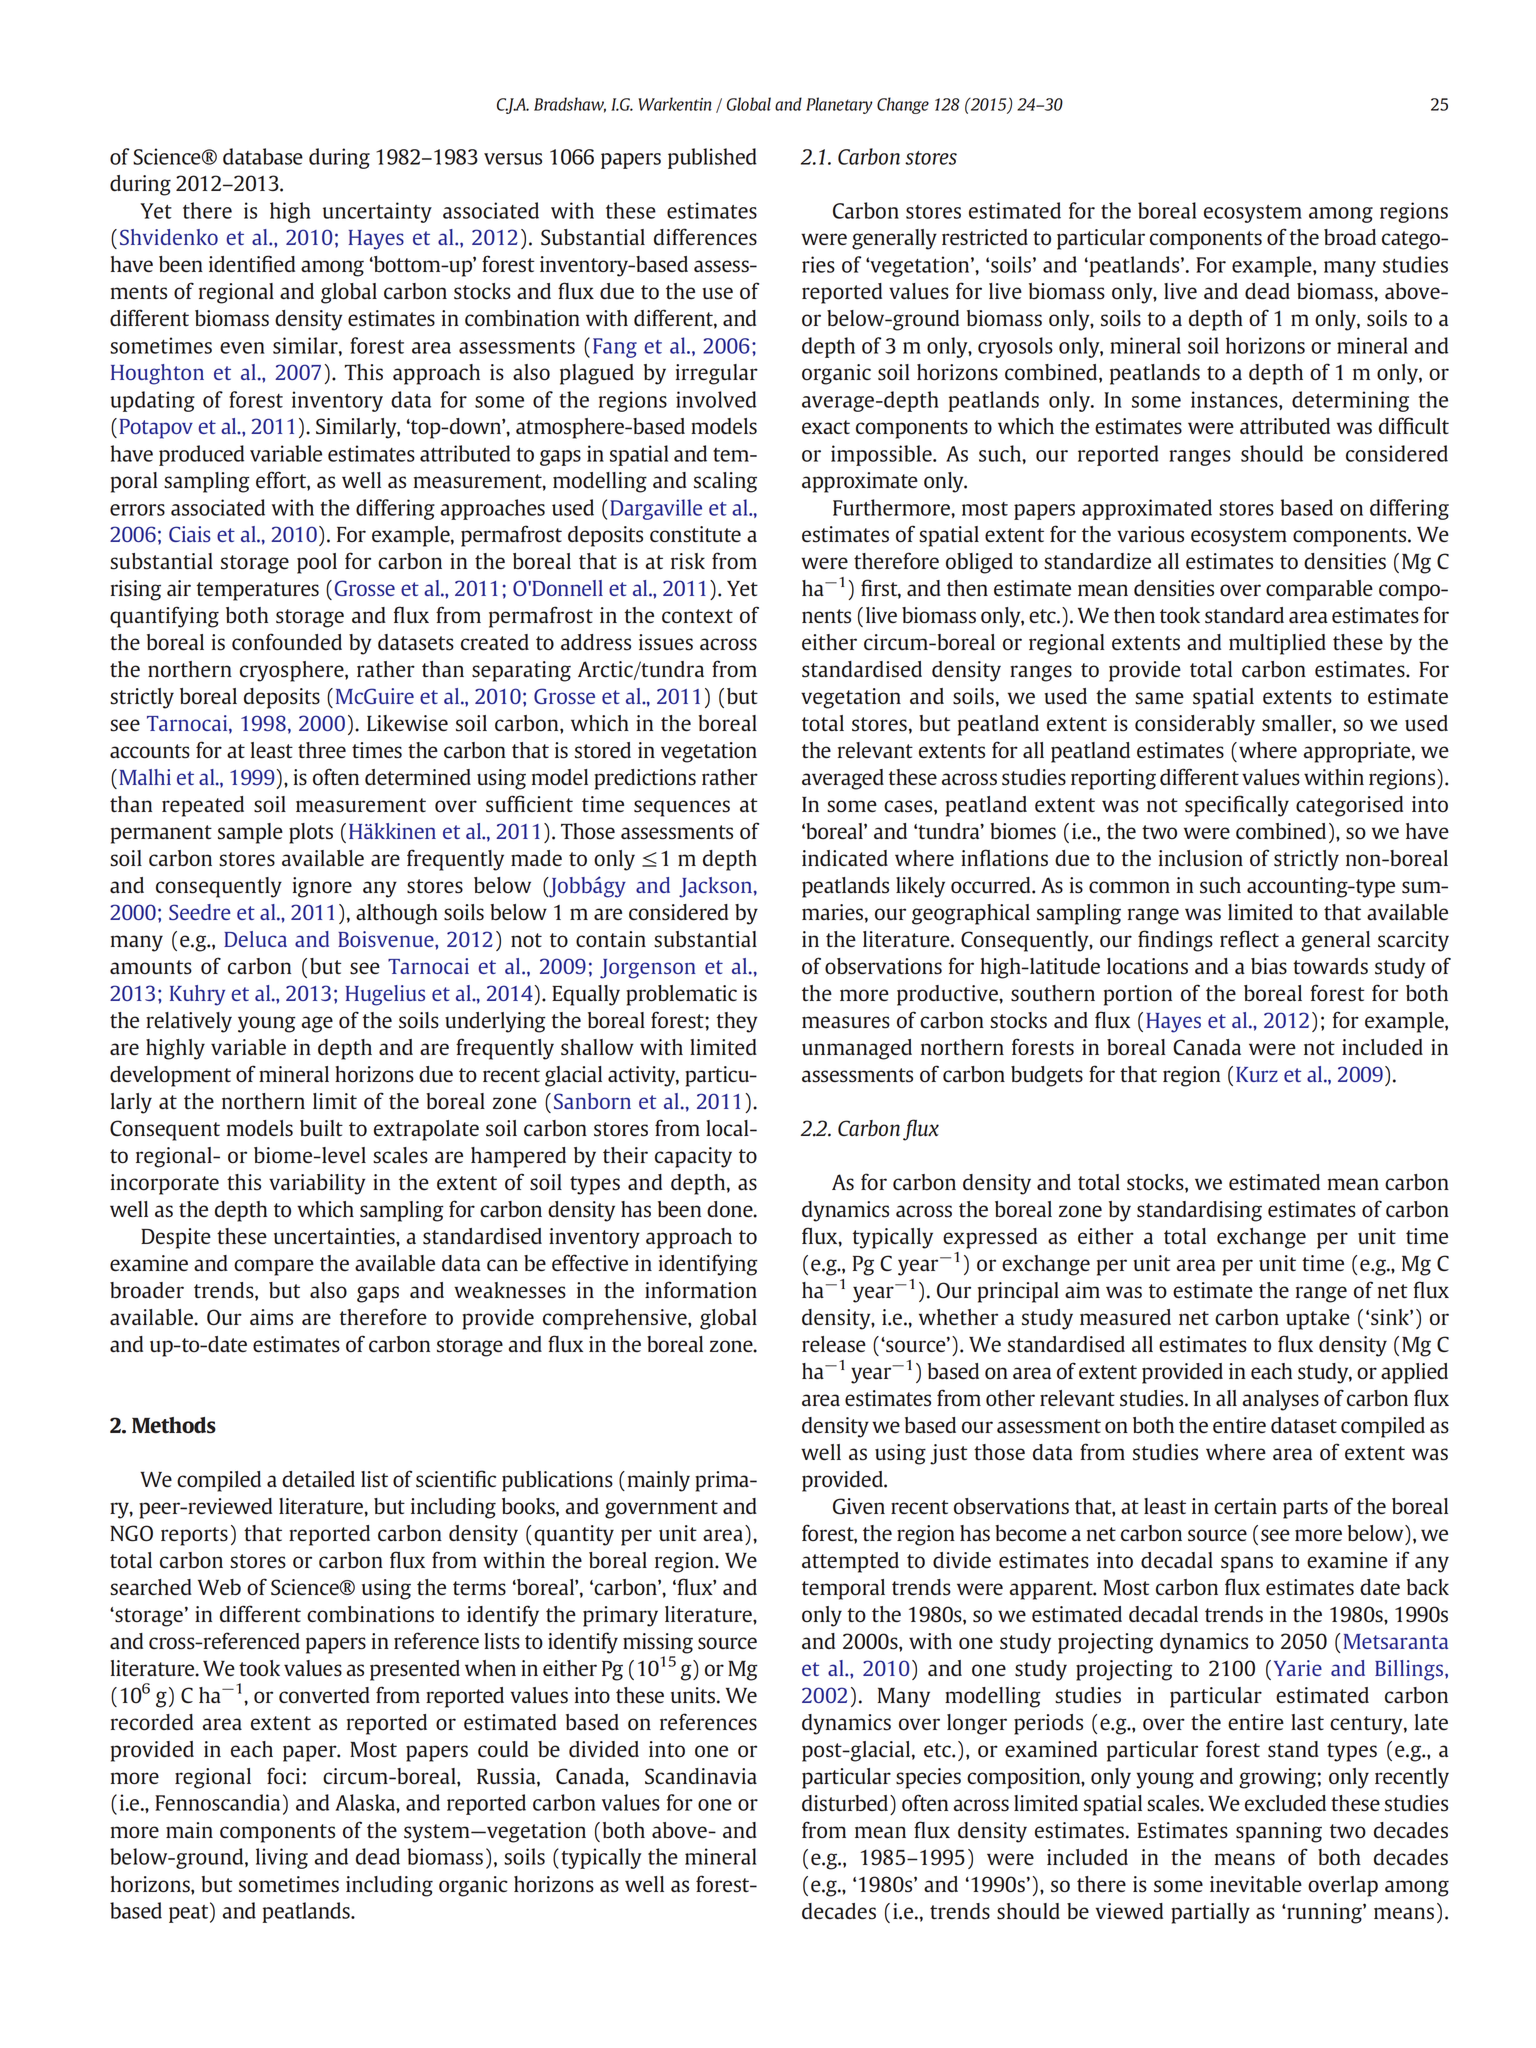  I want to click on versus, so click(513, 159).
